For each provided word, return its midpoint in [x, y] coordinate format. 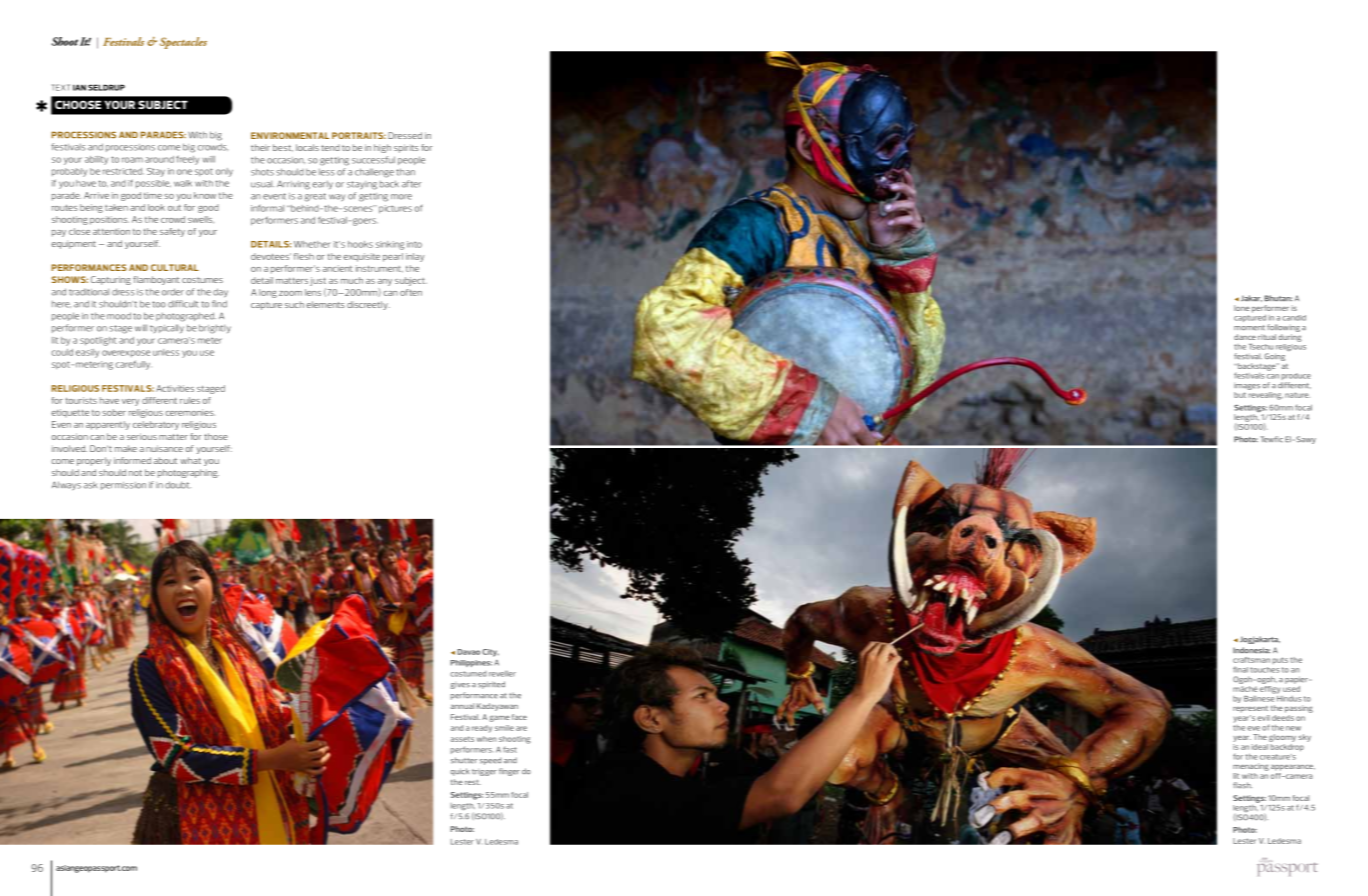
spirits [406, 148]
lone [1242, 308]
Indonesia [1251, 650]
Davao [468, 652]
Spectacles [183, 43]
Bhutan [1278, 298]
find [219, 304]
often [411, 292]
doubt [178, 485]
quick [460, 772]
